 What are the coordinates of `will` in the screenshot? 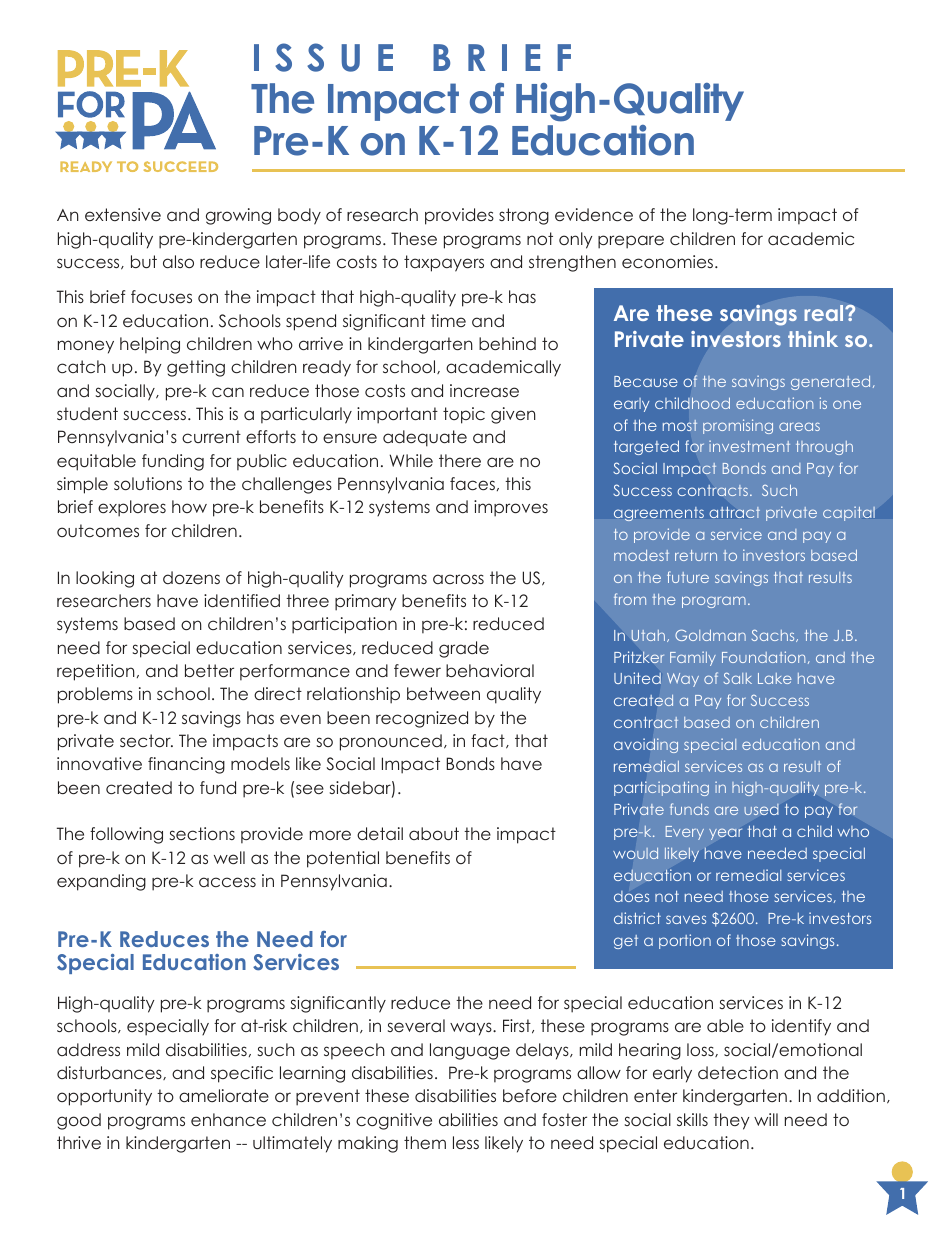 It's located at (766, 1119).
